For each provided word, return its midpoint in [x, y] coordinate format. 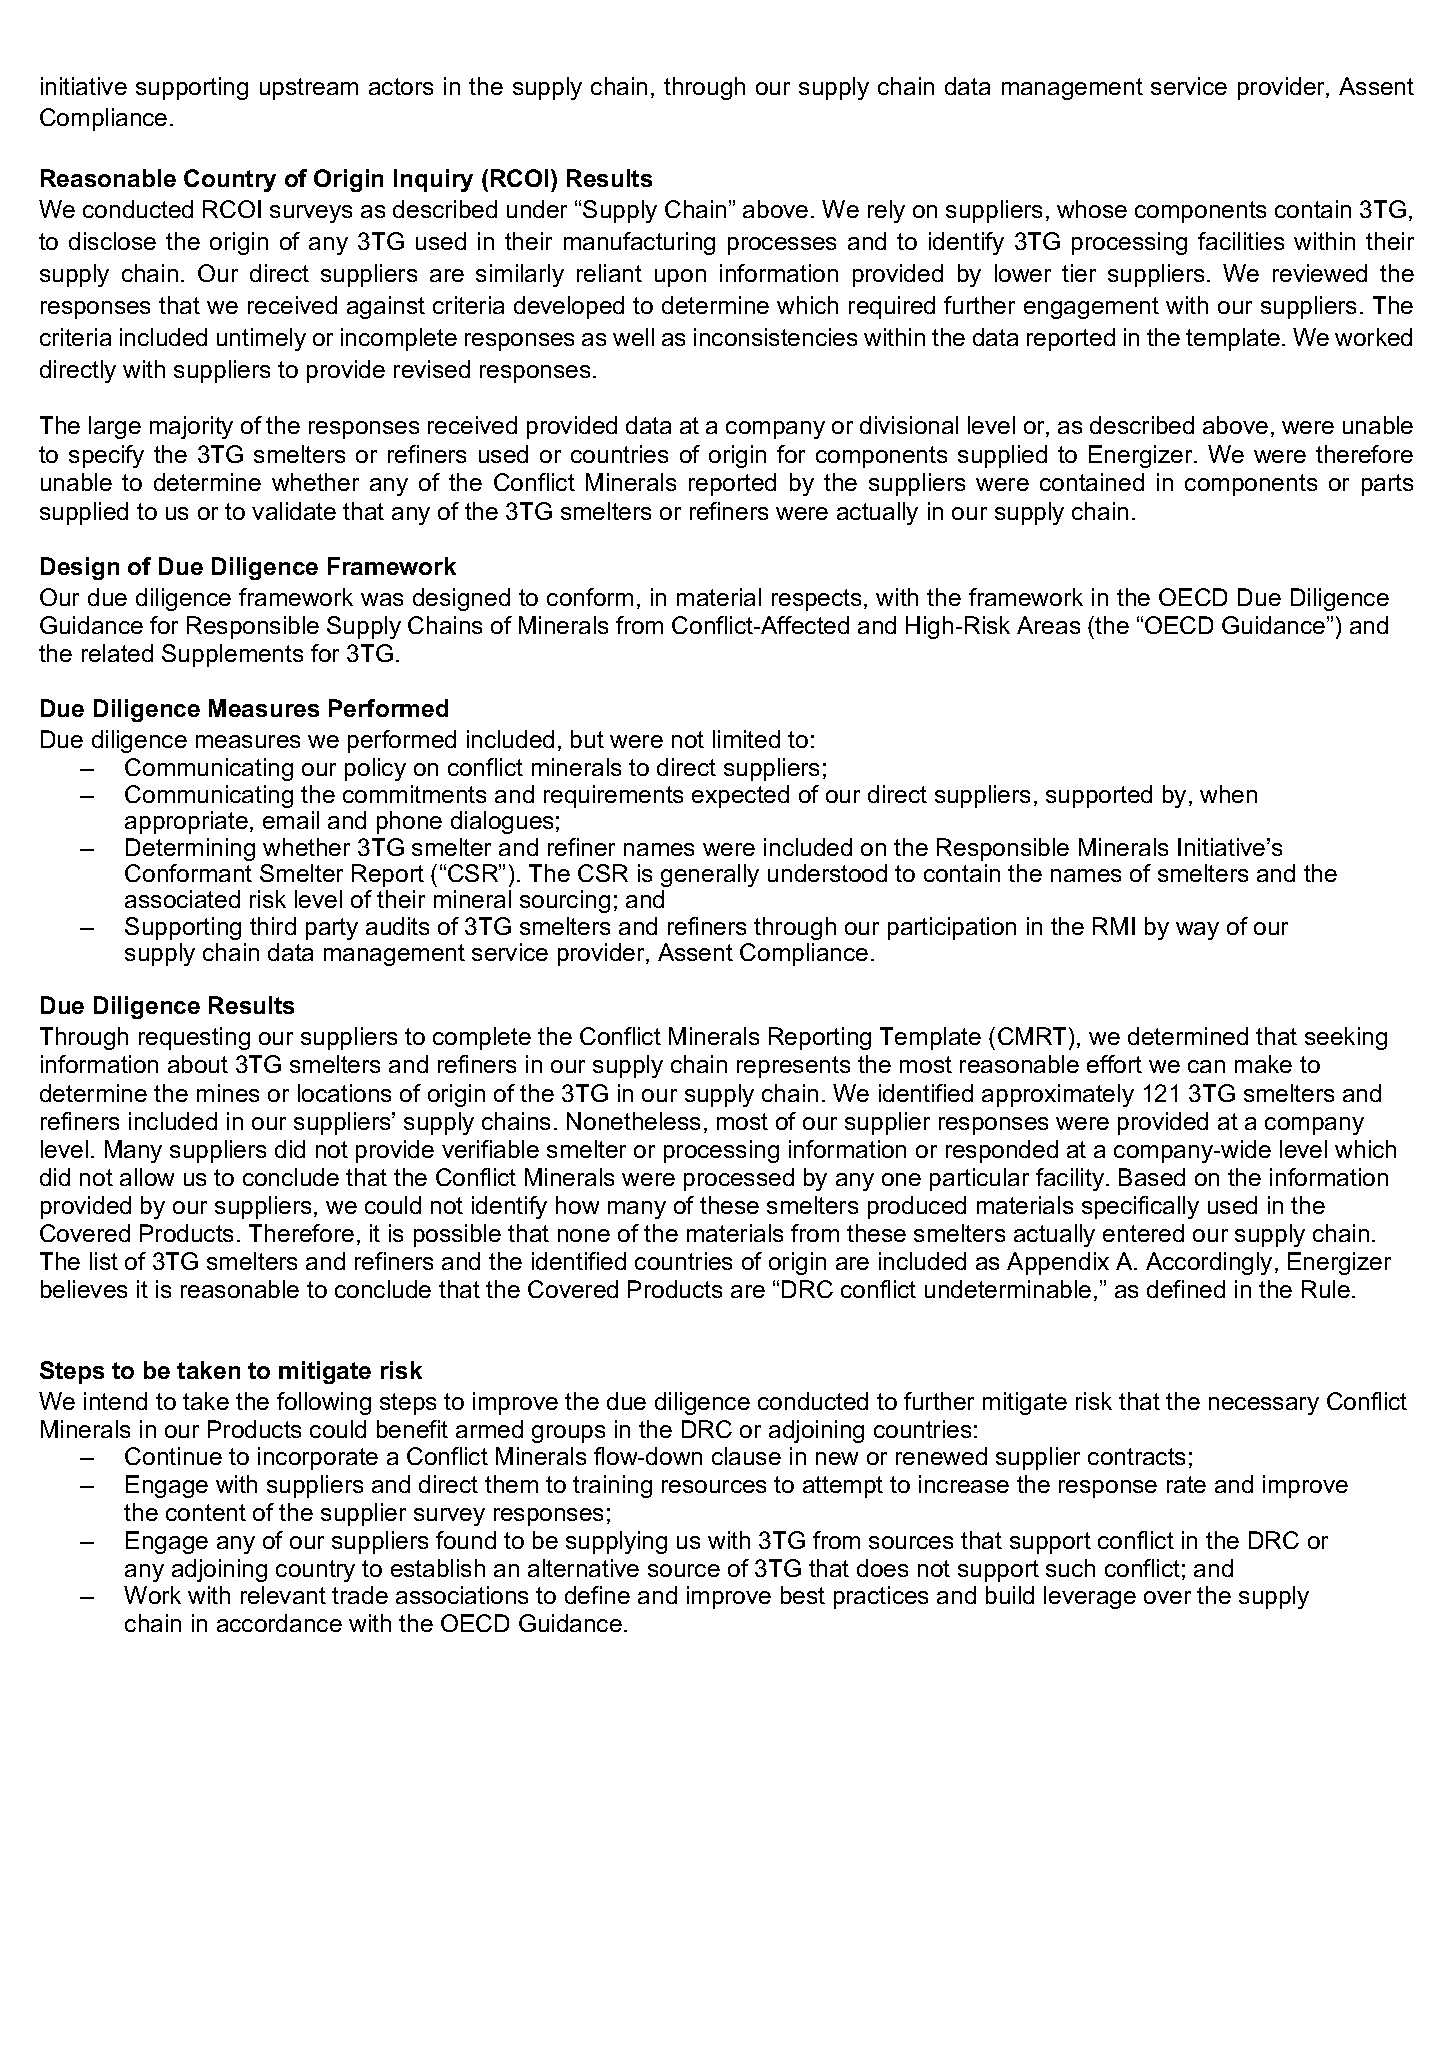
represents [793, 1067]
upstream [309, 89]
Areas [1048, 625]
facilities [1241, 241]
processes [782, 246]
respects [816, 600]
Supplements [232, 655]
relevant [283, 1595]
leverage [1090, 1597]
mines [228, 1093]
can [1206, 1066]
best [803, 1595]
